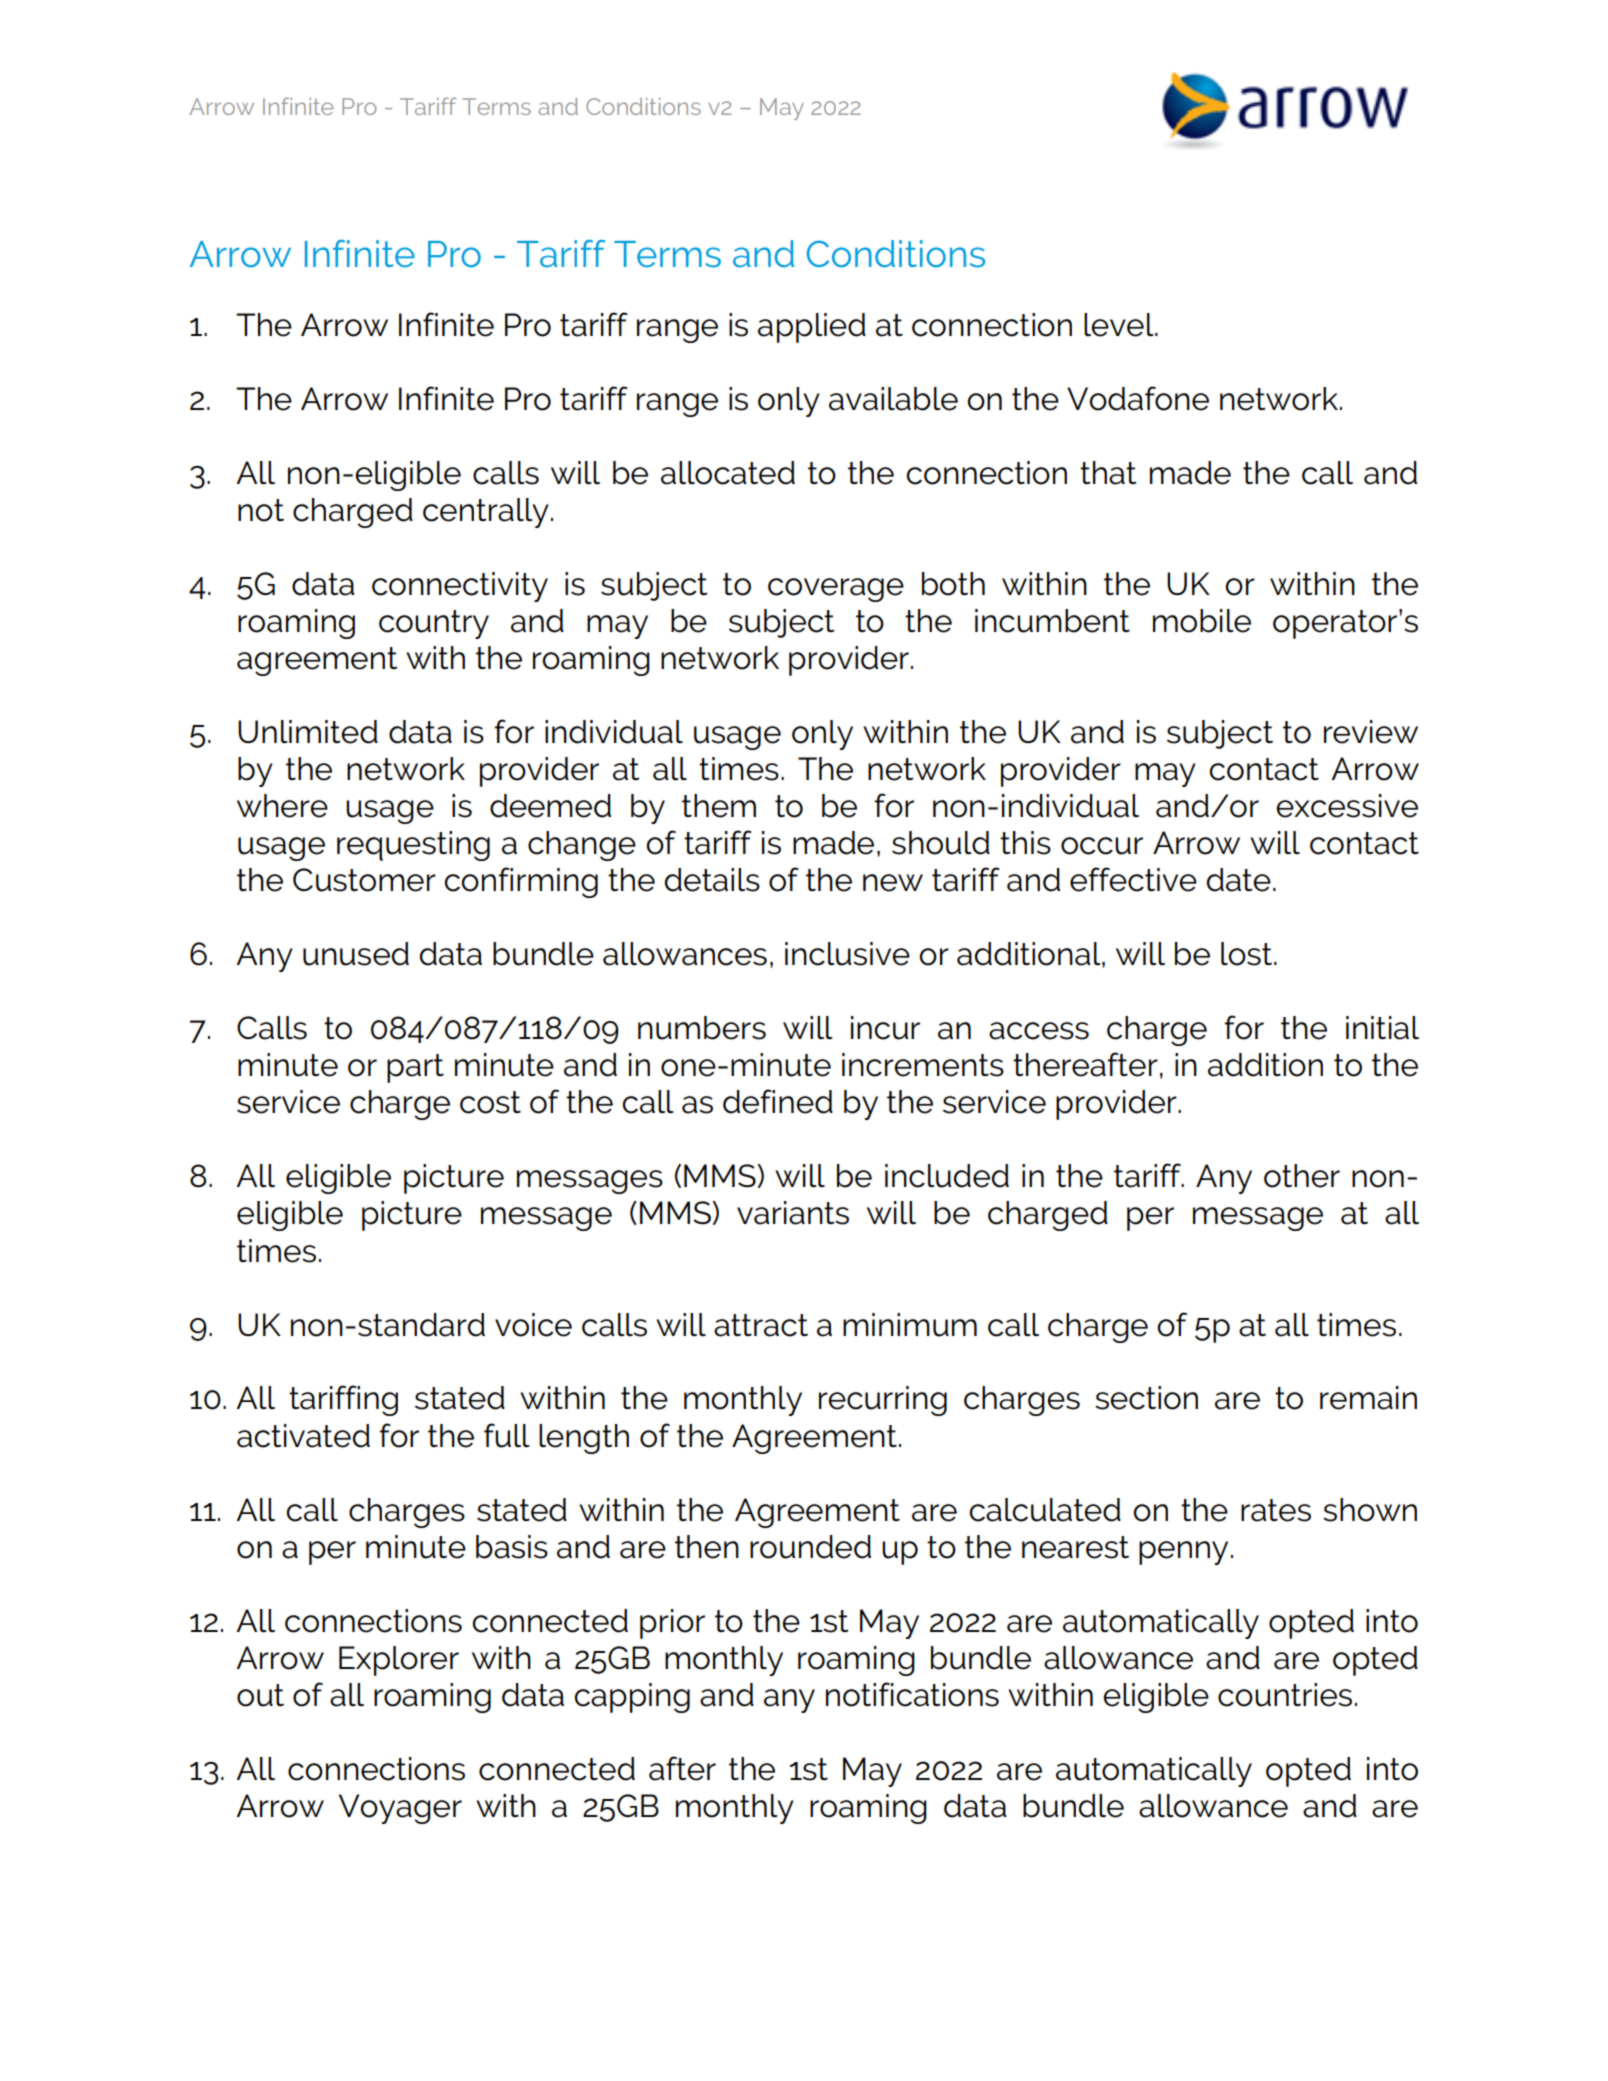 This image has width=1608, height=2081. I want to click on centrally, so click(486, 513).
